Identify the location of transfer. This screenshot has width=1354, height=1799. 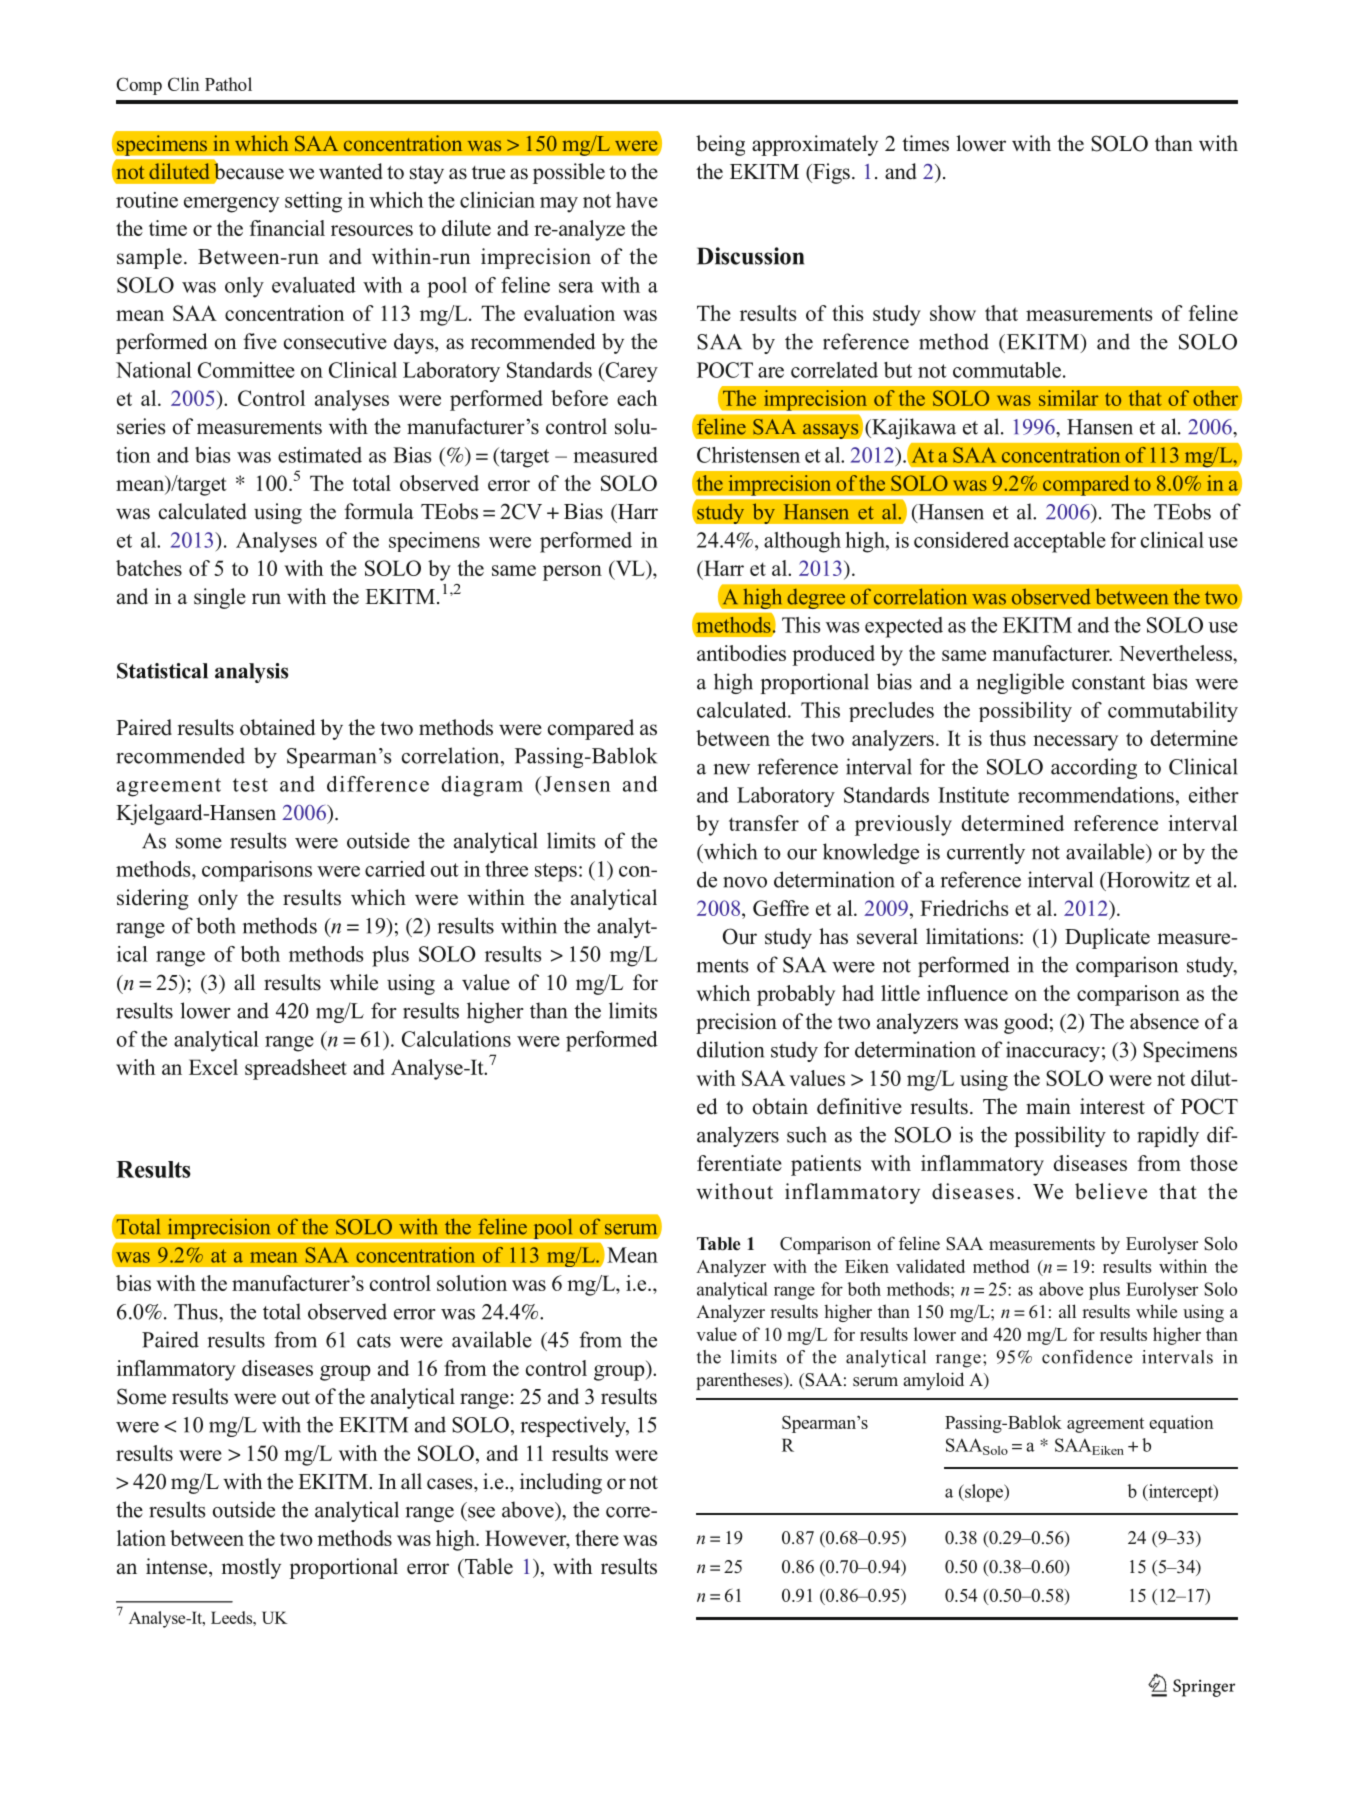
(764, 823).
